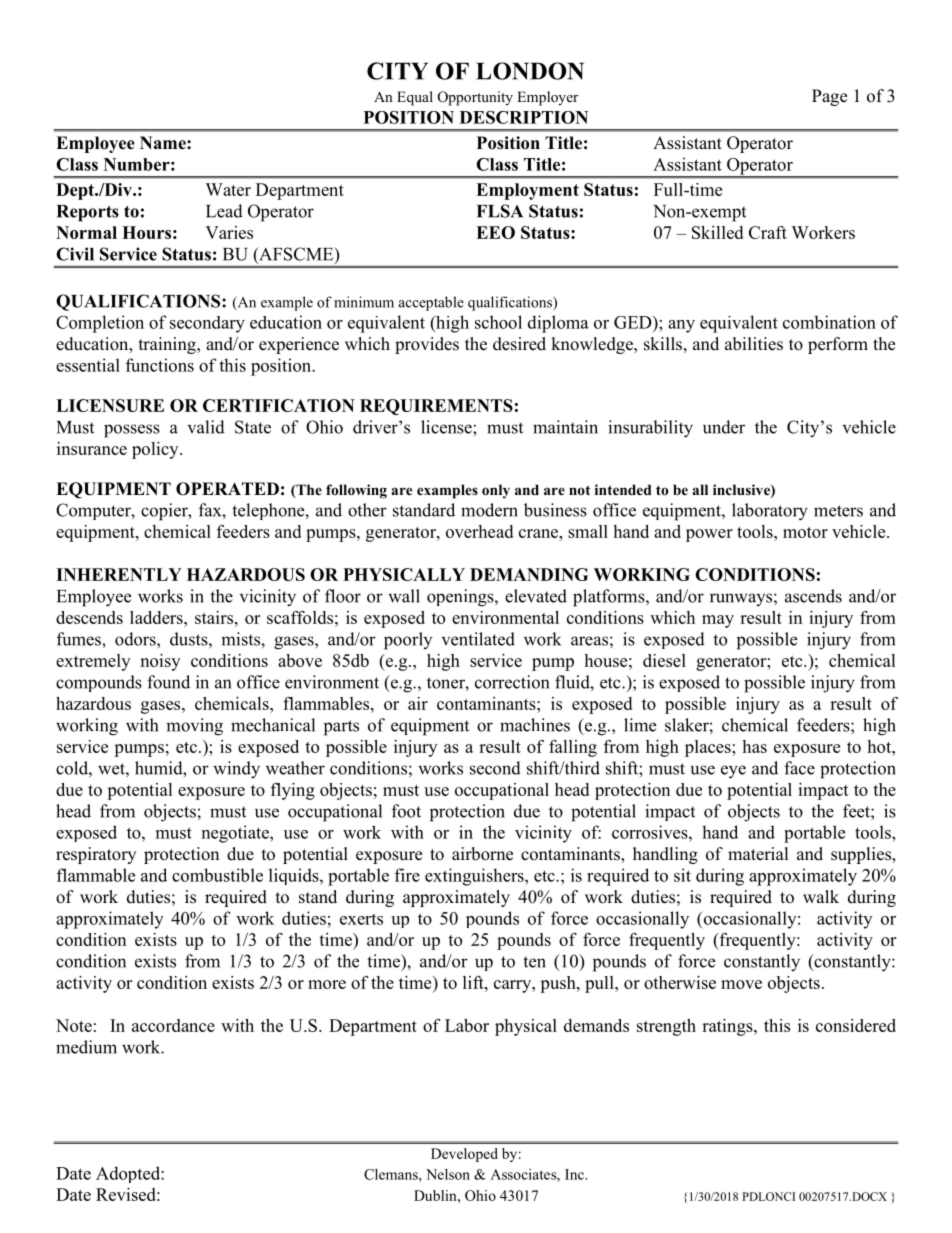 The width and height of the image is (952, 1233). What do you see at coordinates (728, 1027) in the image?
I see `ratings` at bounding box center [728, 1027].
